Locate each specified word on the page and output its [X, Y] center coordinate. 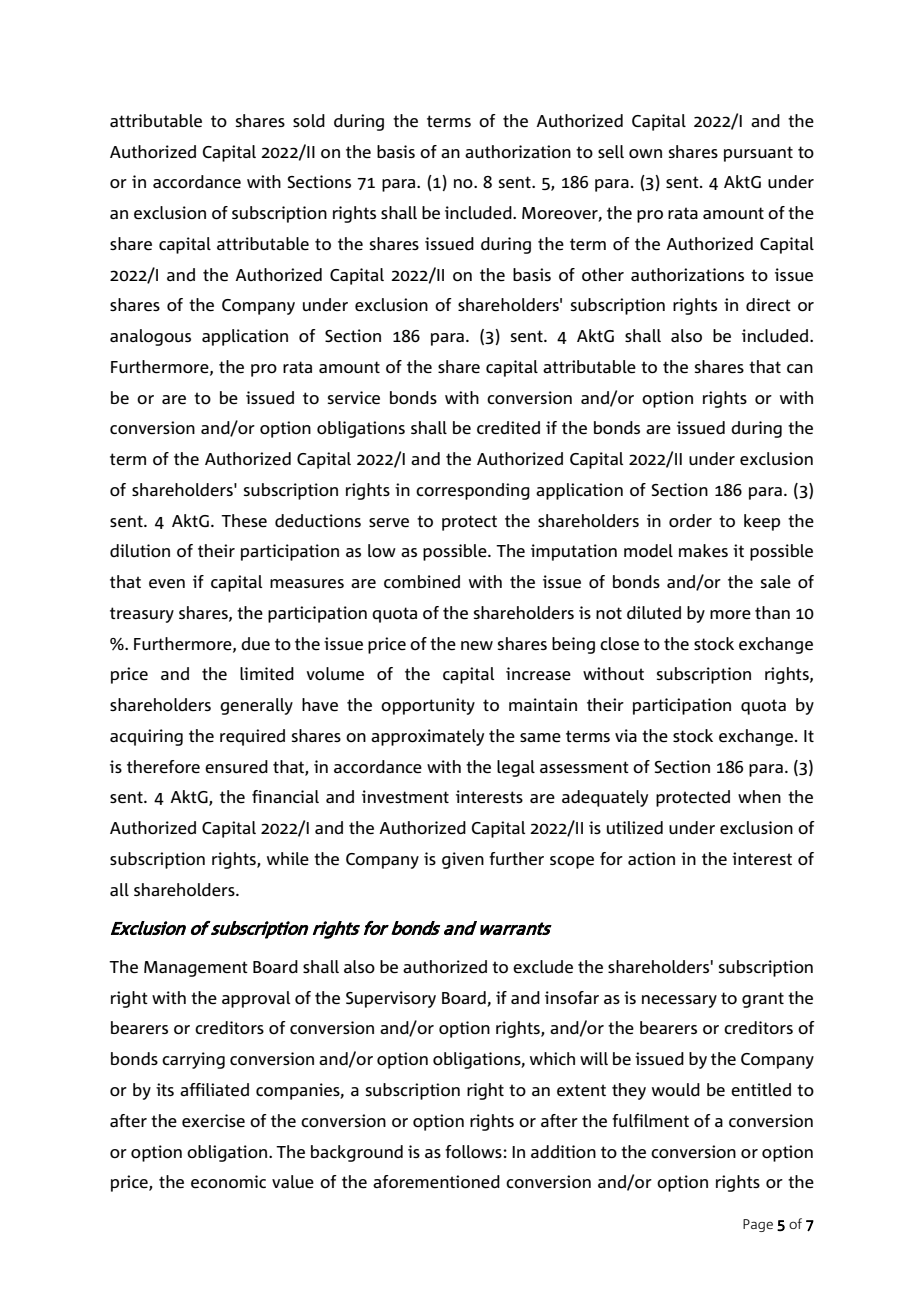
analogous [150, 337]
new [477, 645]
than [772, 613]
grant [763, 1000]
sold [309, 121]
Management [196, 969]
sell [611, 151]
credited [508, 428]
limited [267, 674]
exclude [543, 967]
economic [228, 1182]
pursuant [758, 154]
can [800, 368]
